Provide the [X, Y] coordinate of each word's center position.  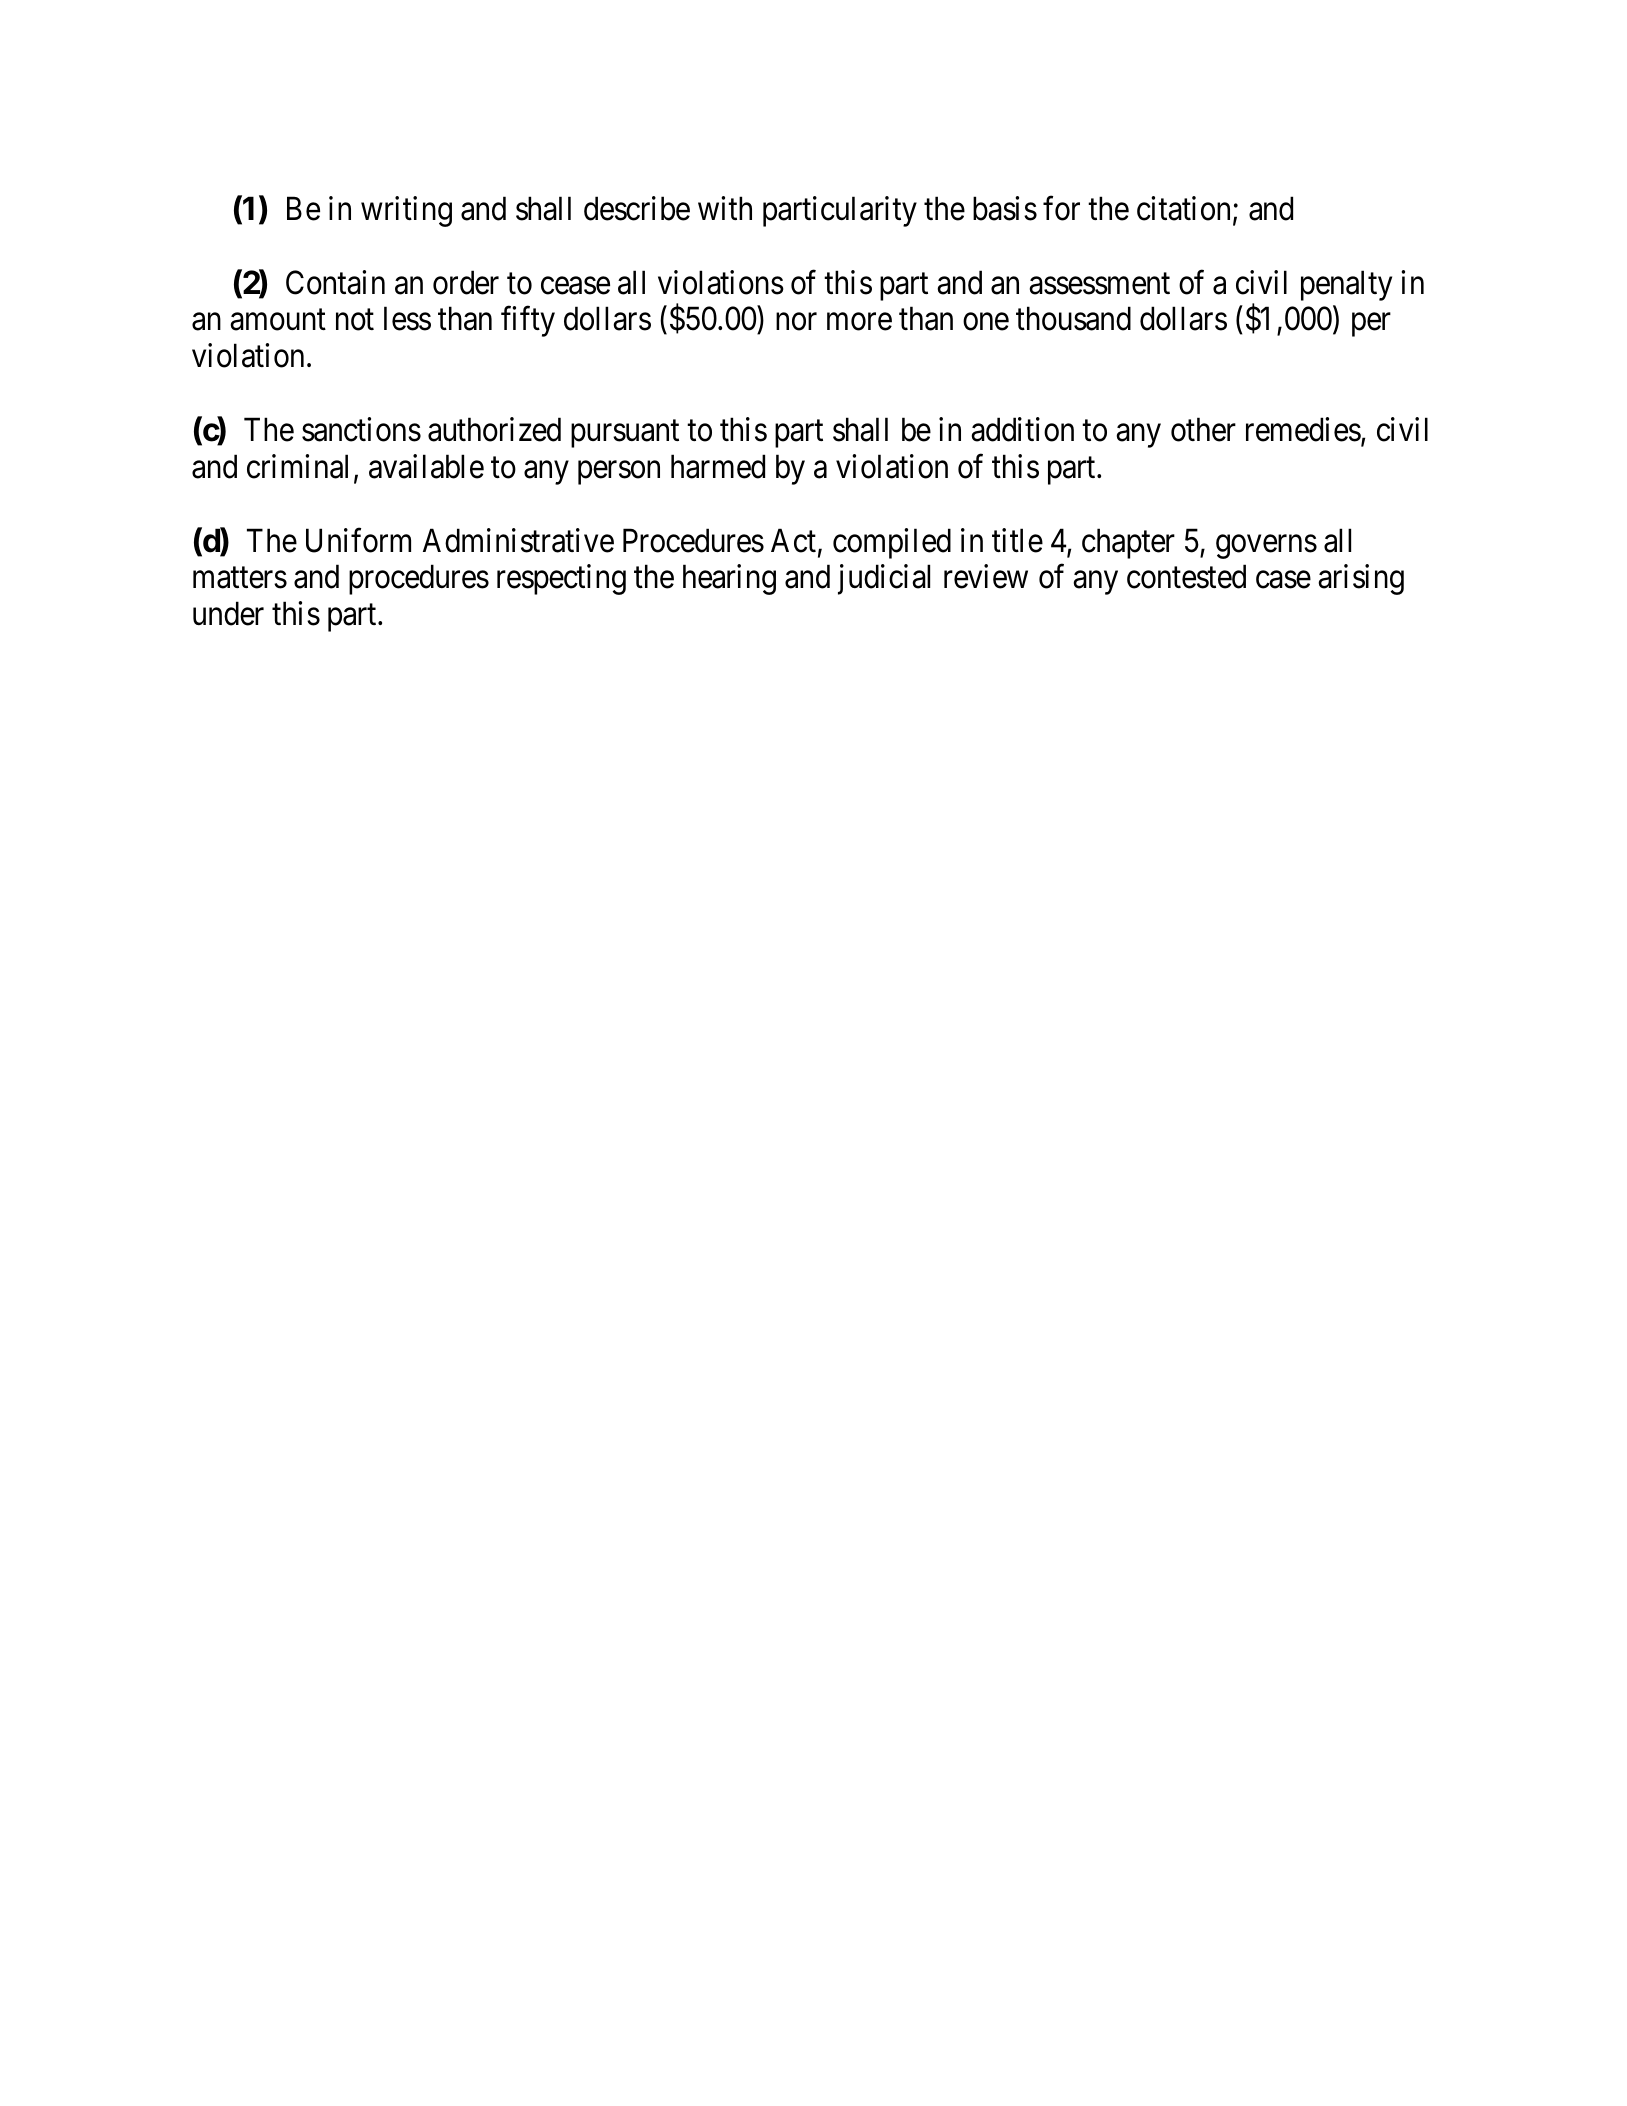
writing [406, 211]
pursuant [625, 434]
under [228, 613]
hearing [729, 580]
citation [1183, 208]
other [1203, 429]
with [725, 208]
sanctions [361, 429]
